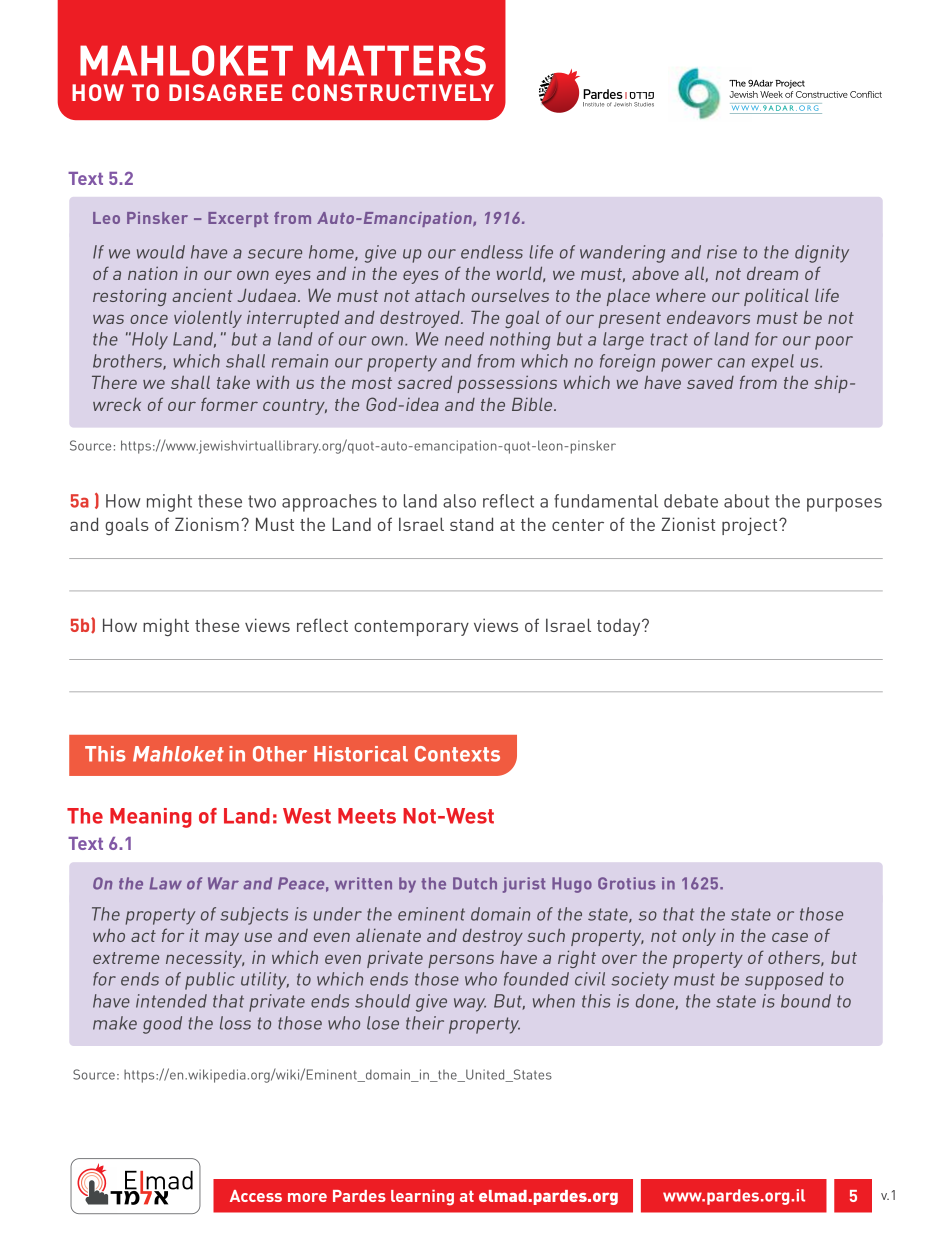 The width and height of the screenshot is (952, 1233). What do you see at coordinates (207, 524) in the screenshot?
I see `Zionism` at bounding box center [207, 524].
